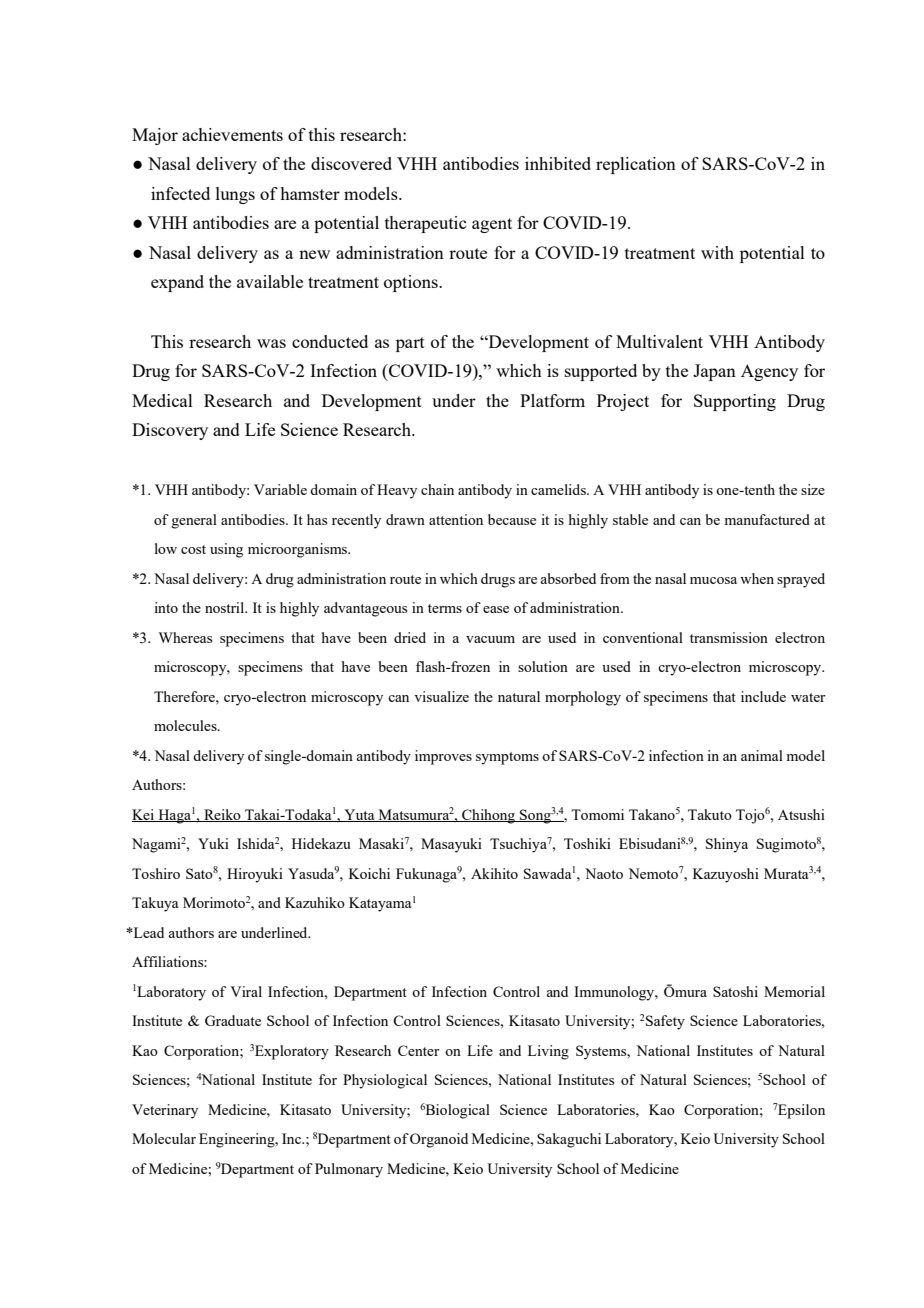  What do you see at coordinates (155, 904) in the screenshot?
I see `Takuya` at bounding box center [155, 904].
